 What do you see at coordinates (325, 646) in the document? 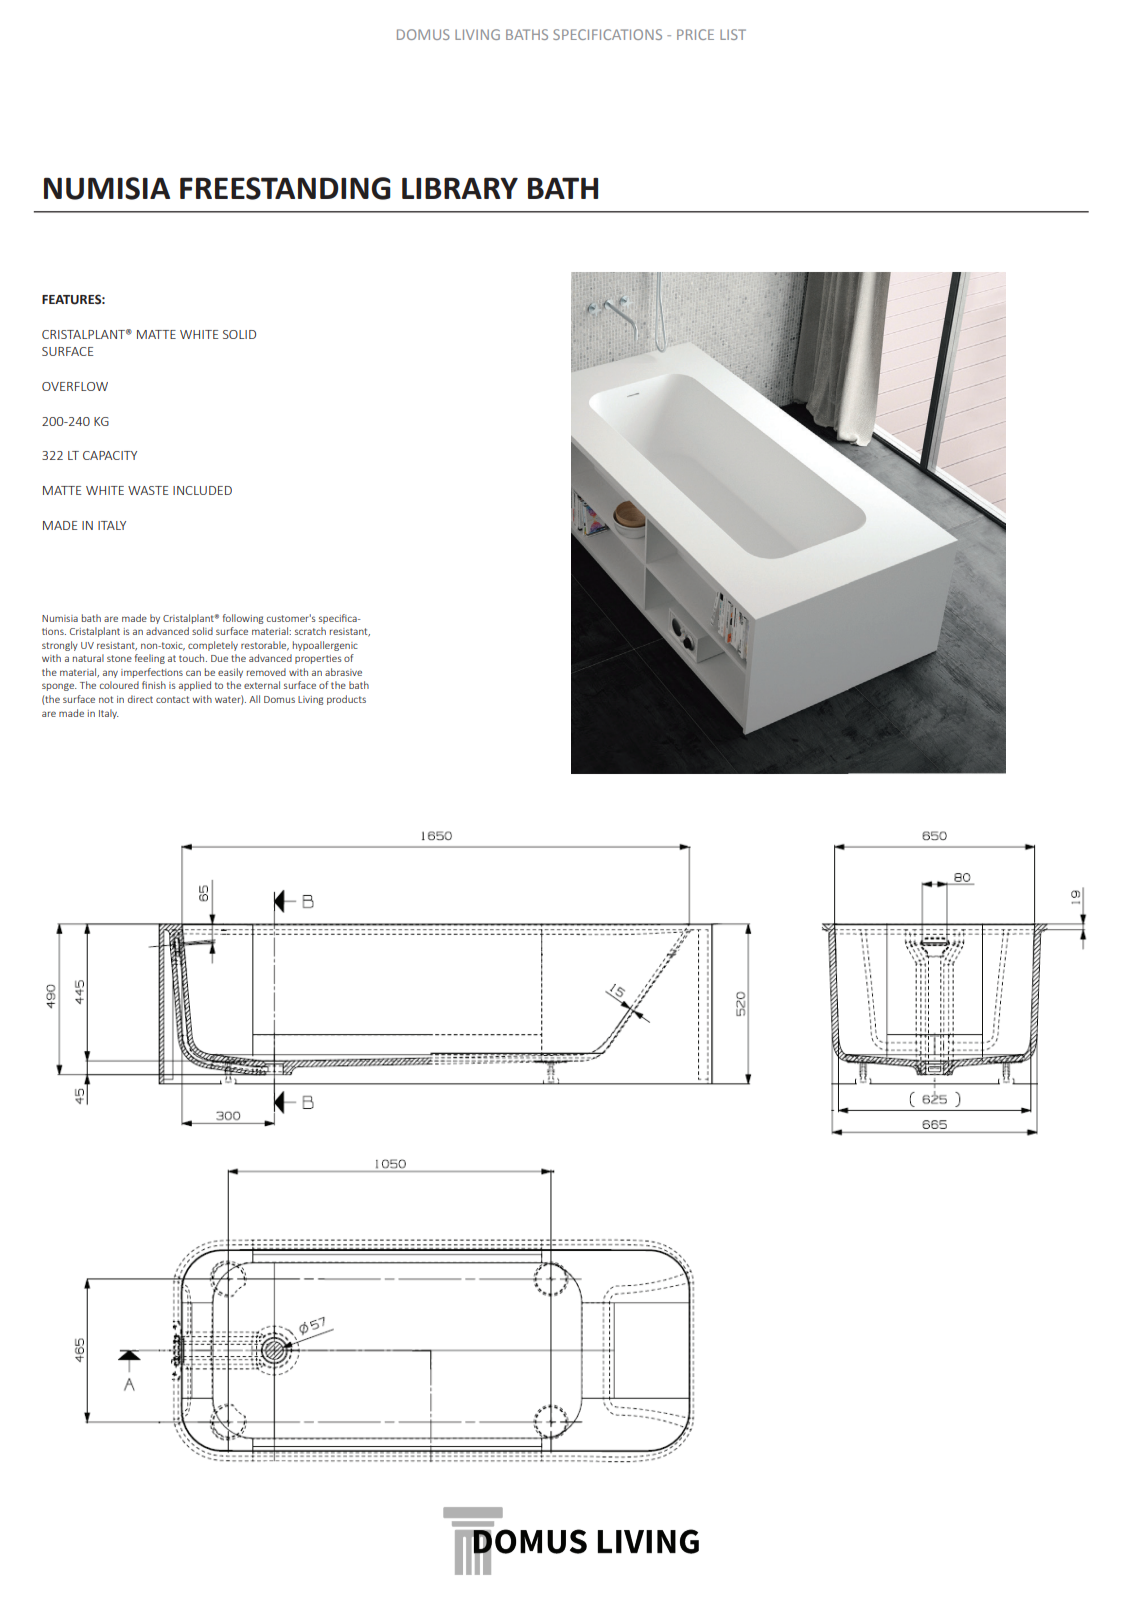
I see `hypoallergenic` at bounding box center [325, 646].
